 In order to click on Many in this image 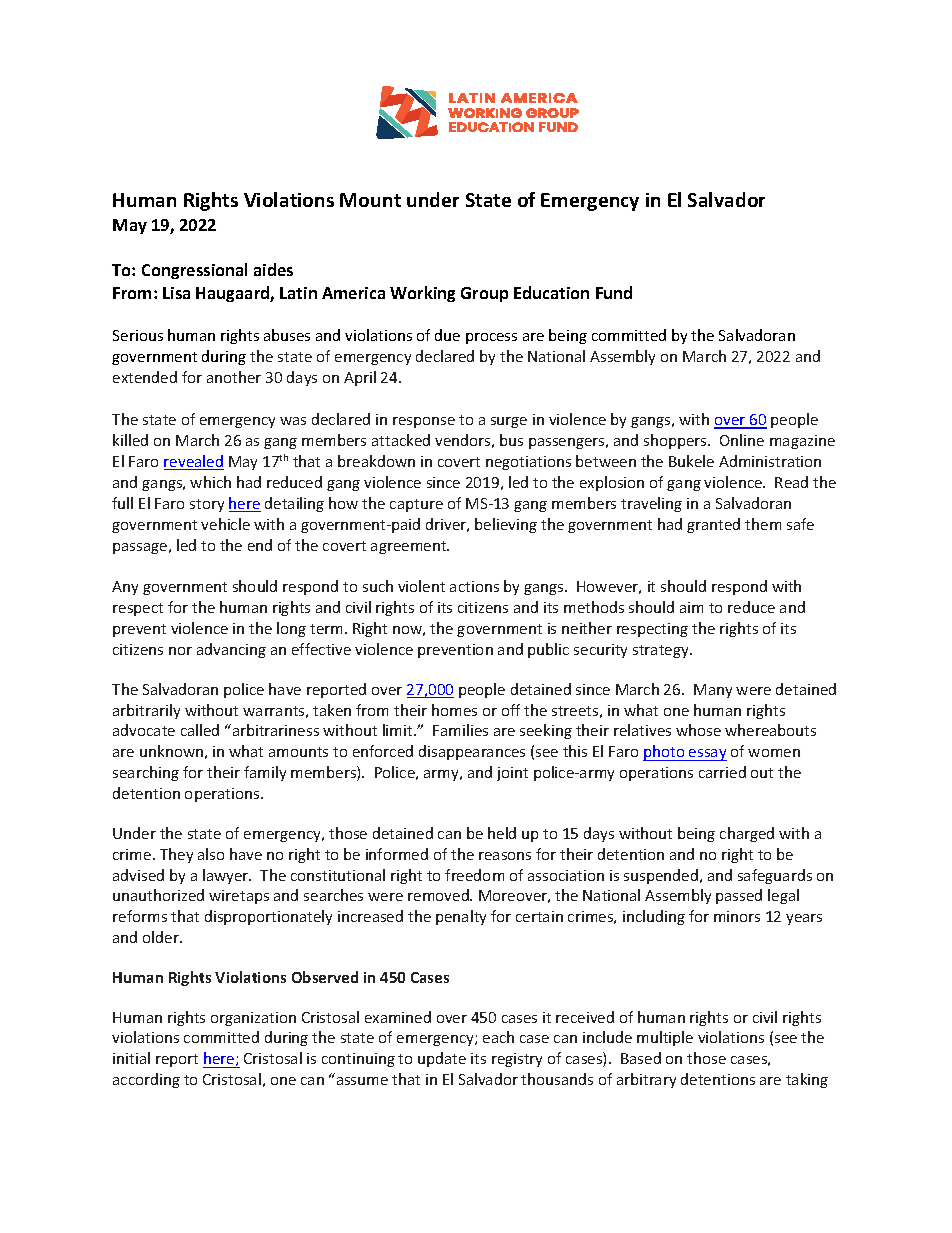, I will do `click(713, 691)`.
